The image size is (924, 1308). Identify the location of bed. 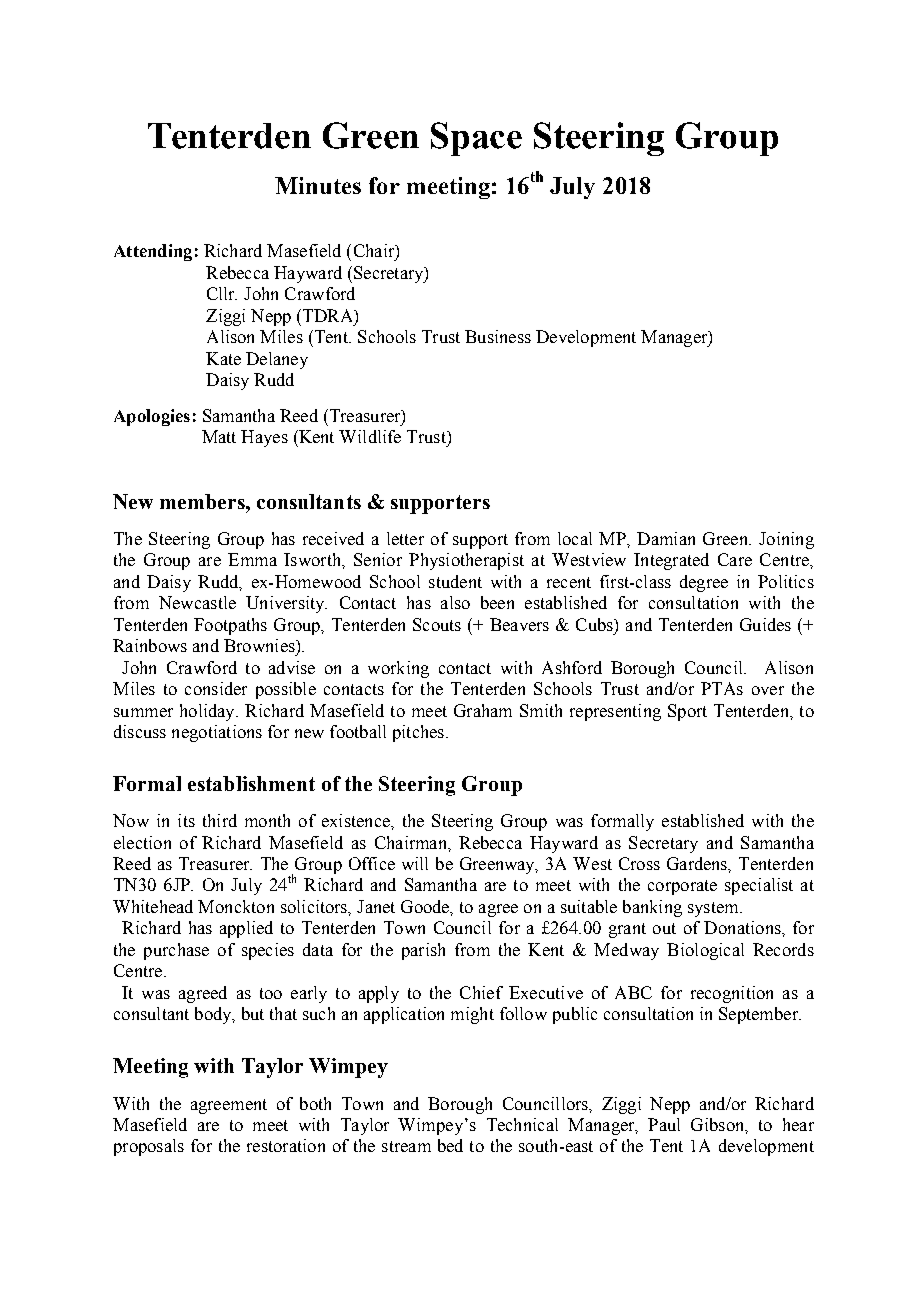
(450, 1145).
